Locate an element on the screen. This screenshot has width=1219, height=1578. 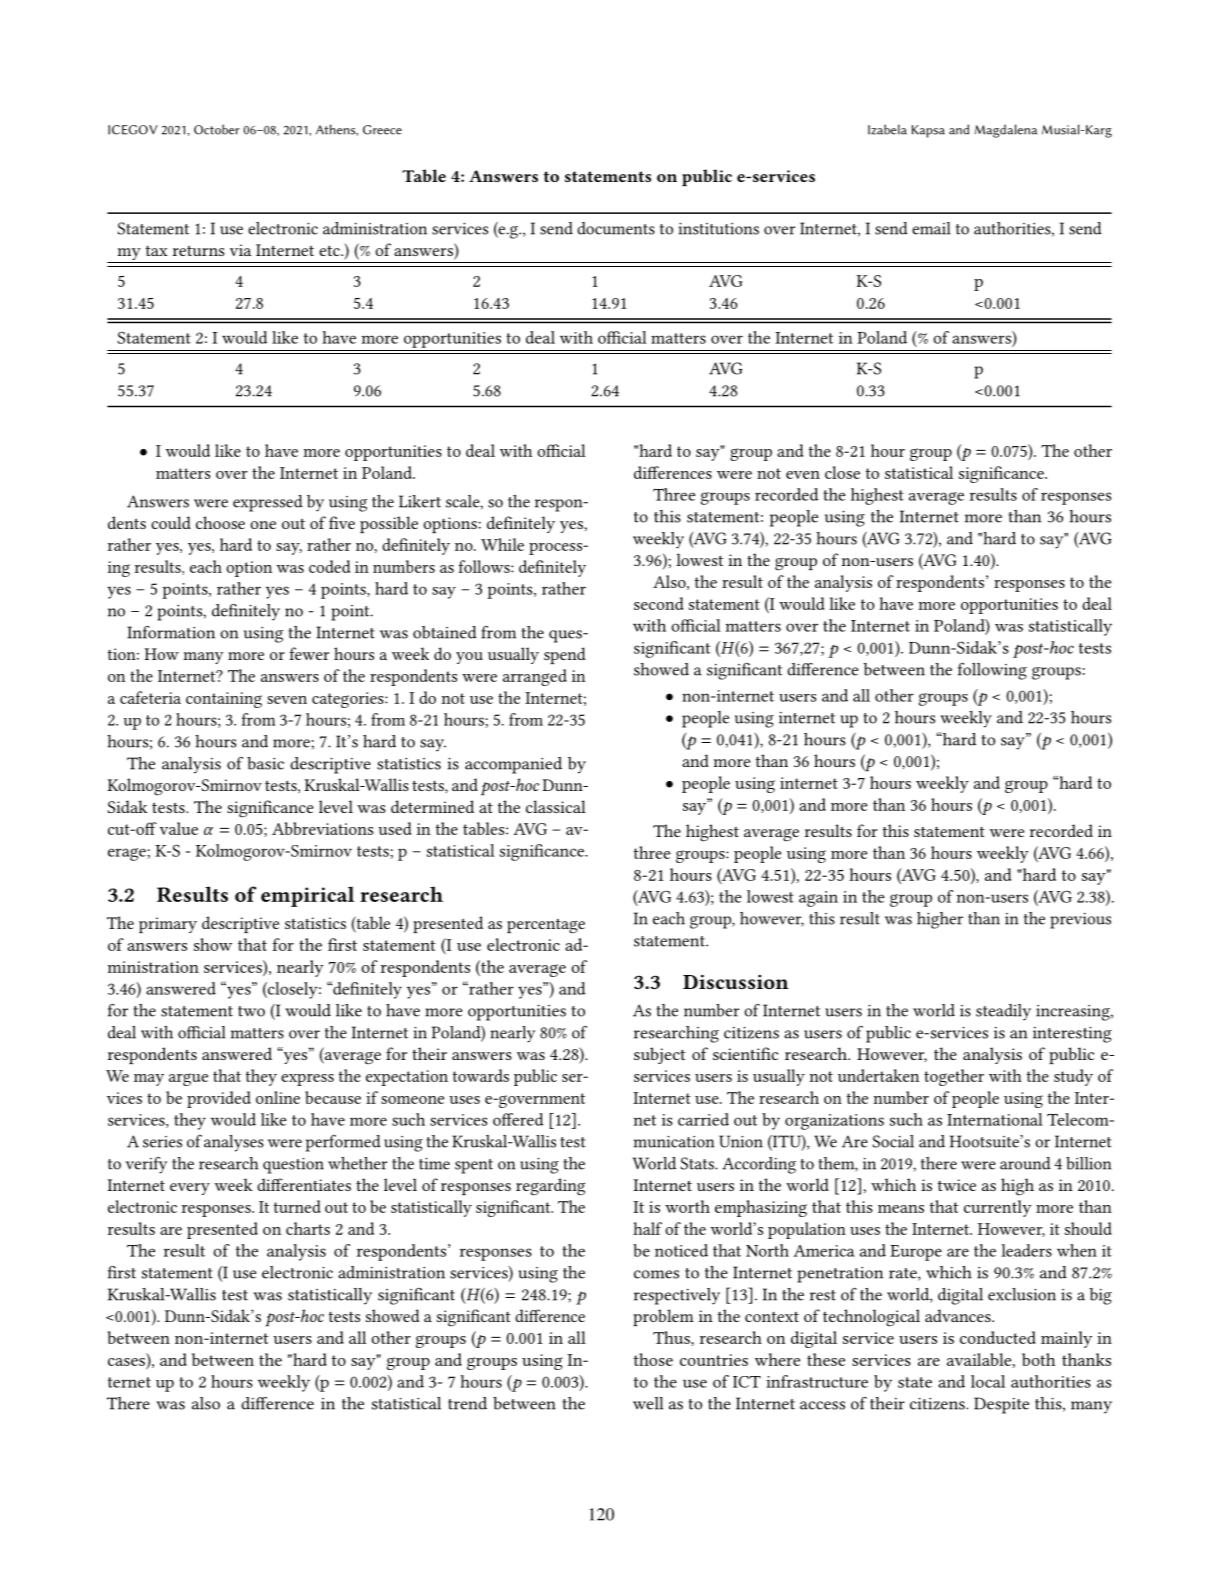
Magdalena is located at coordinates (1005, 131).
